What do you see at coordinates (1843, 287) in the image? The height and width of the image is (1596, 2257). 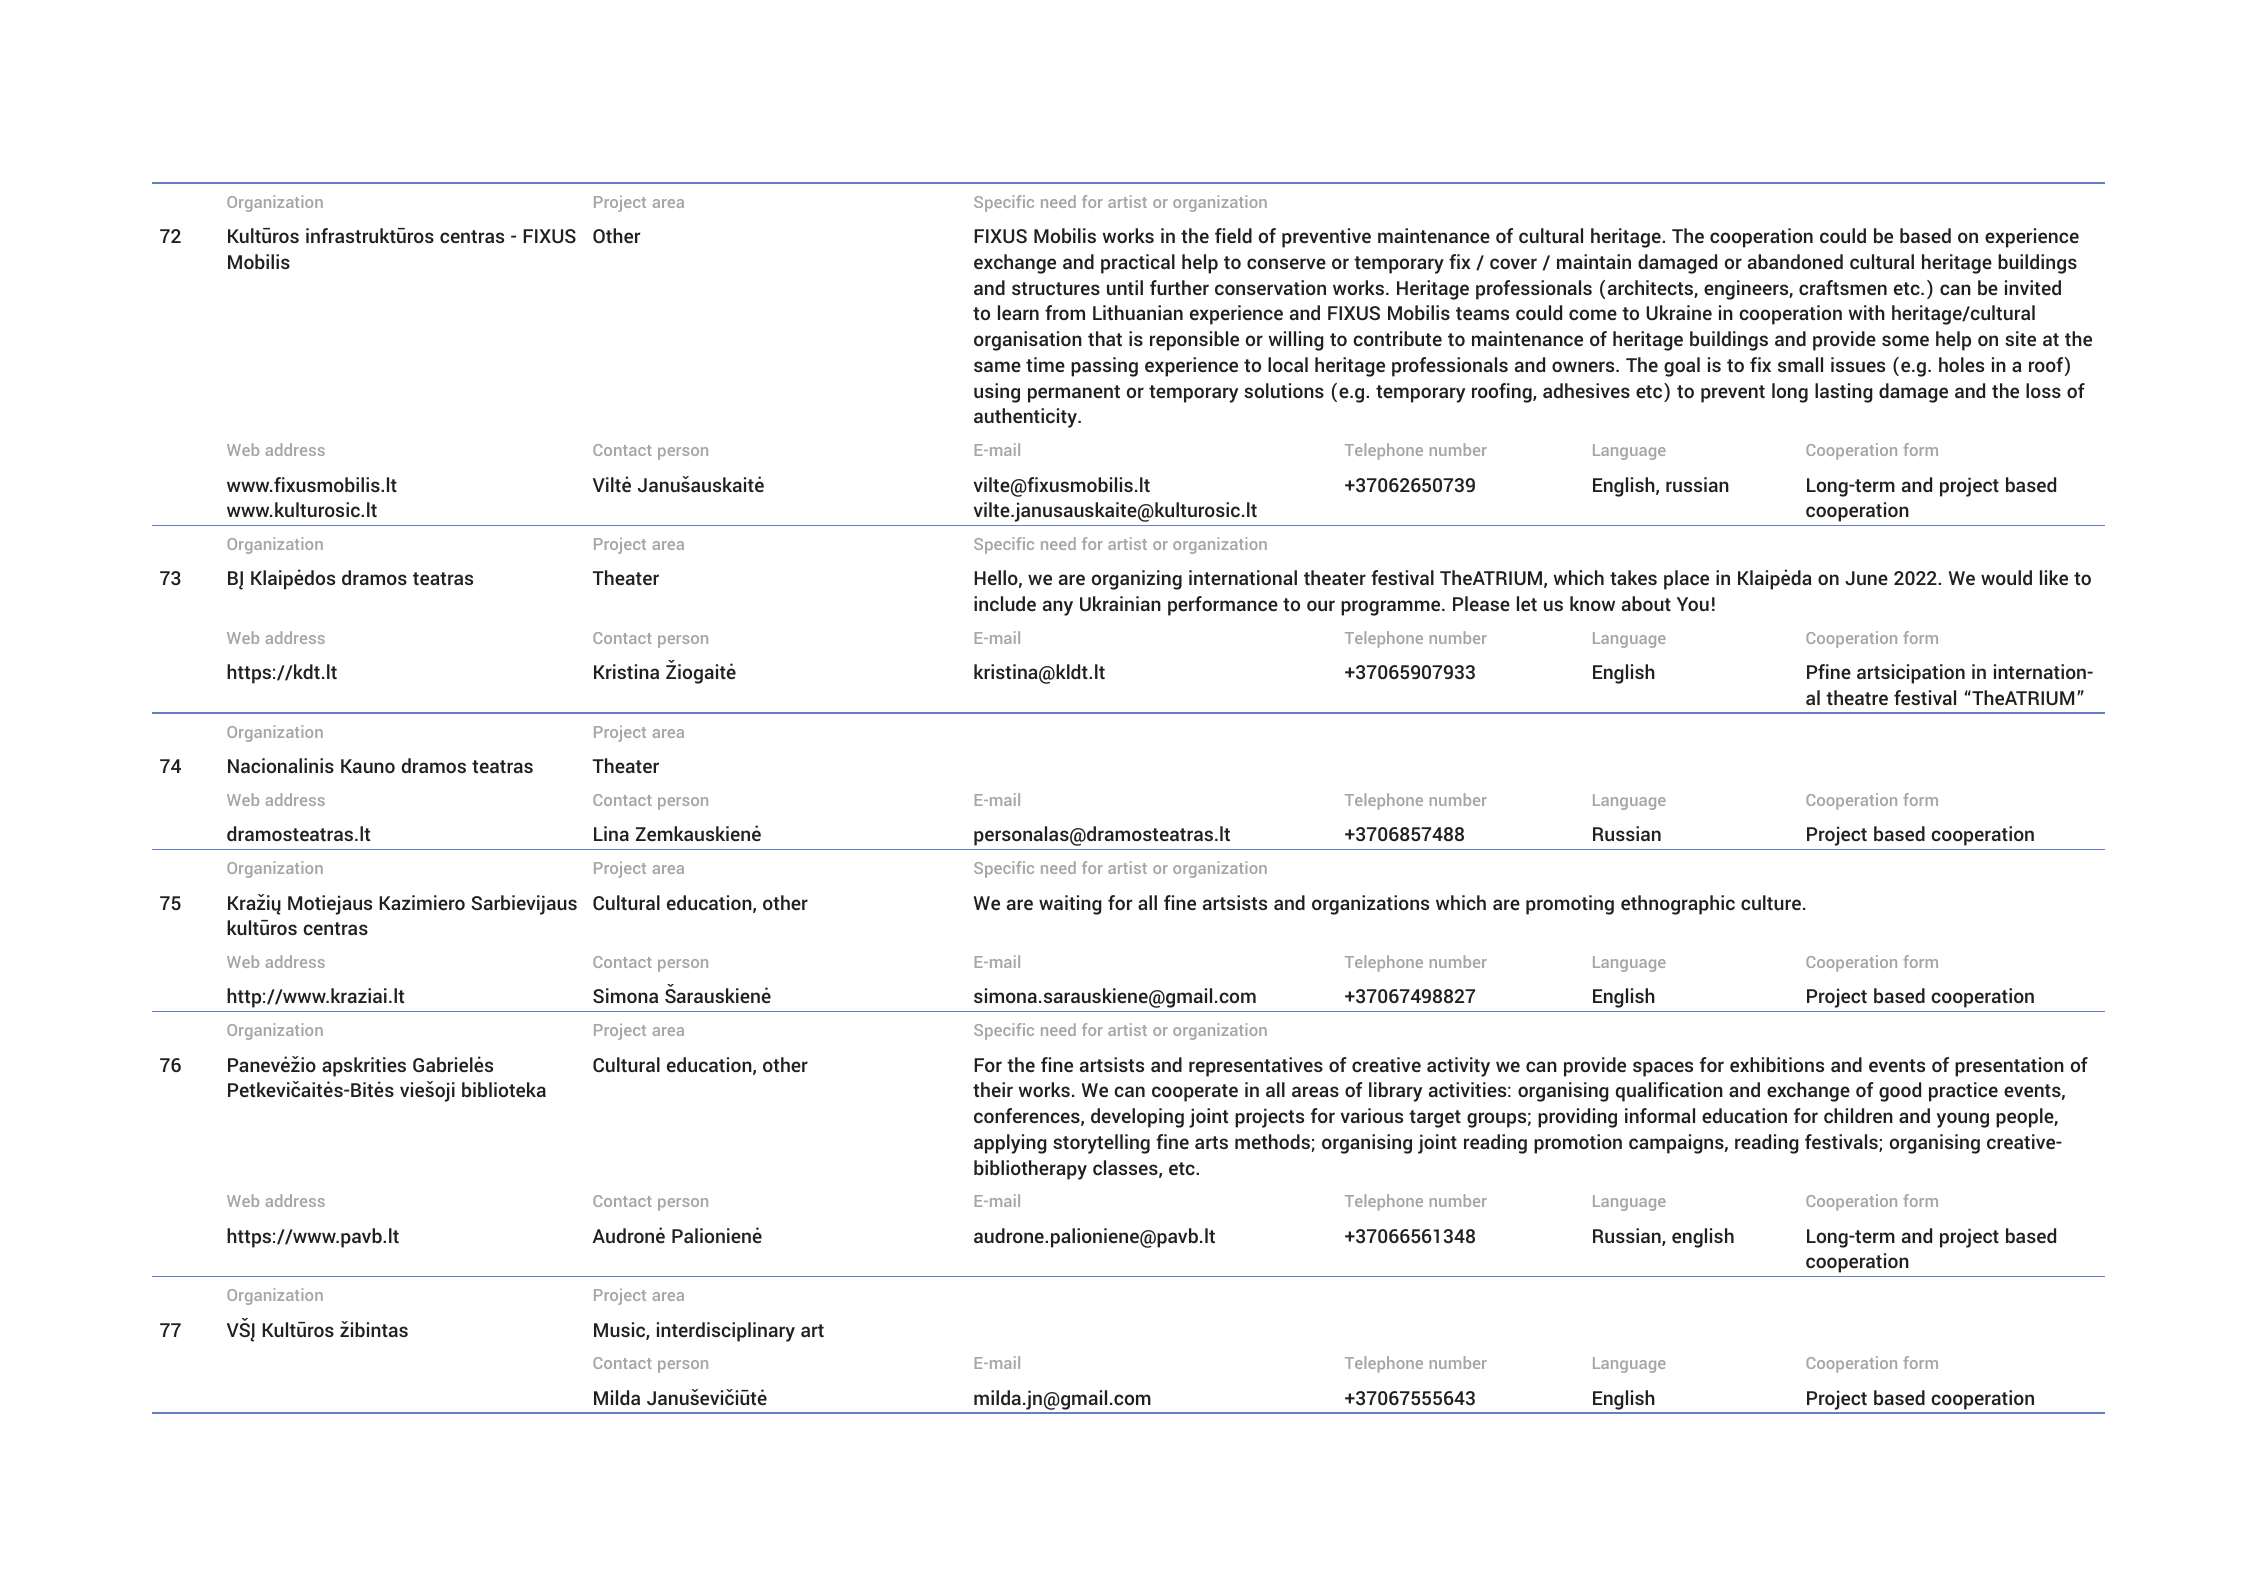 I see `craftsmen` at bounding box center [1843, 287].
